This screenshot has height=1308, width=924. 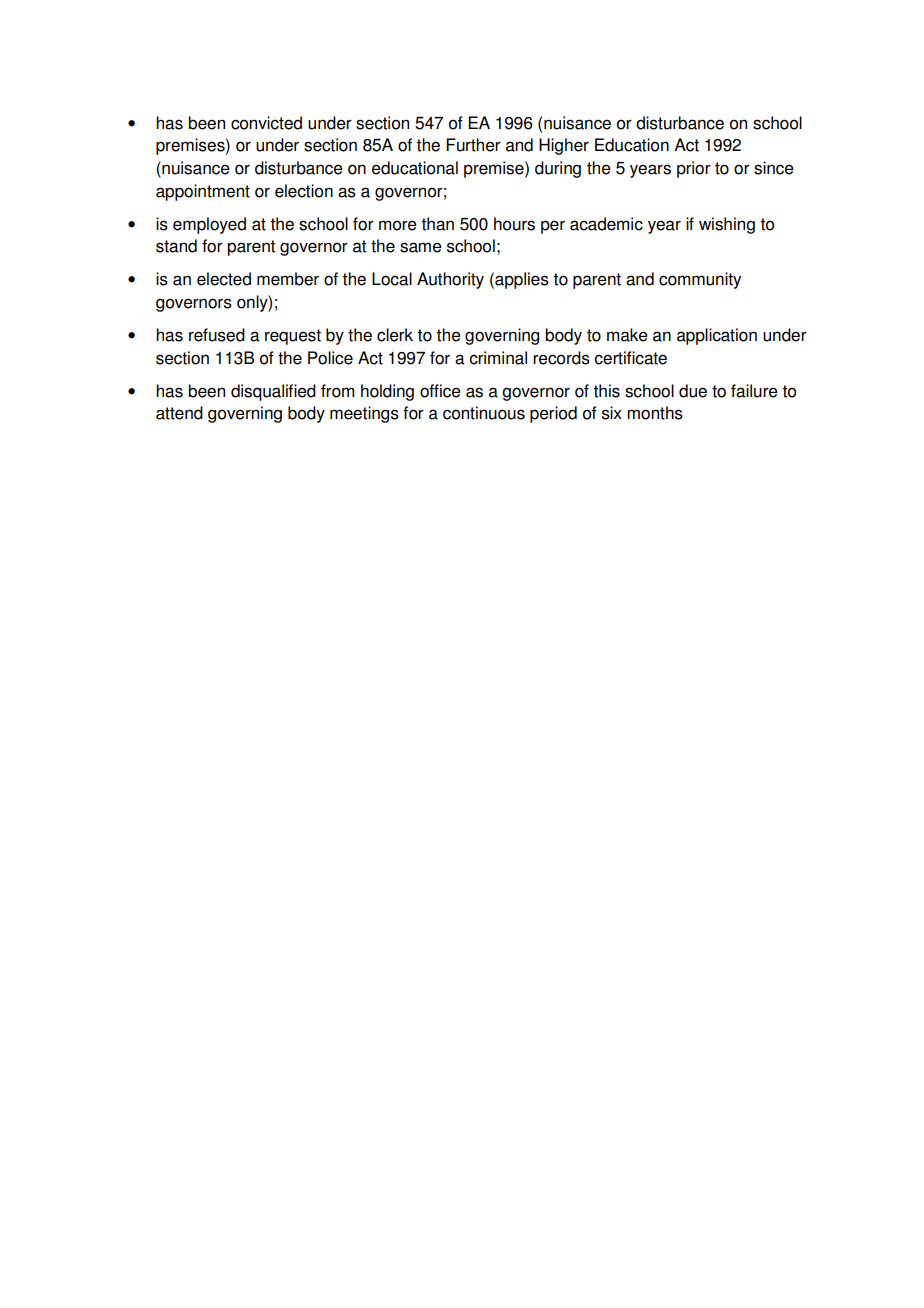 What do you see at coordinates (266, 123) in the screenshot?
I see `convicted` at bounding box center [266, 123].
